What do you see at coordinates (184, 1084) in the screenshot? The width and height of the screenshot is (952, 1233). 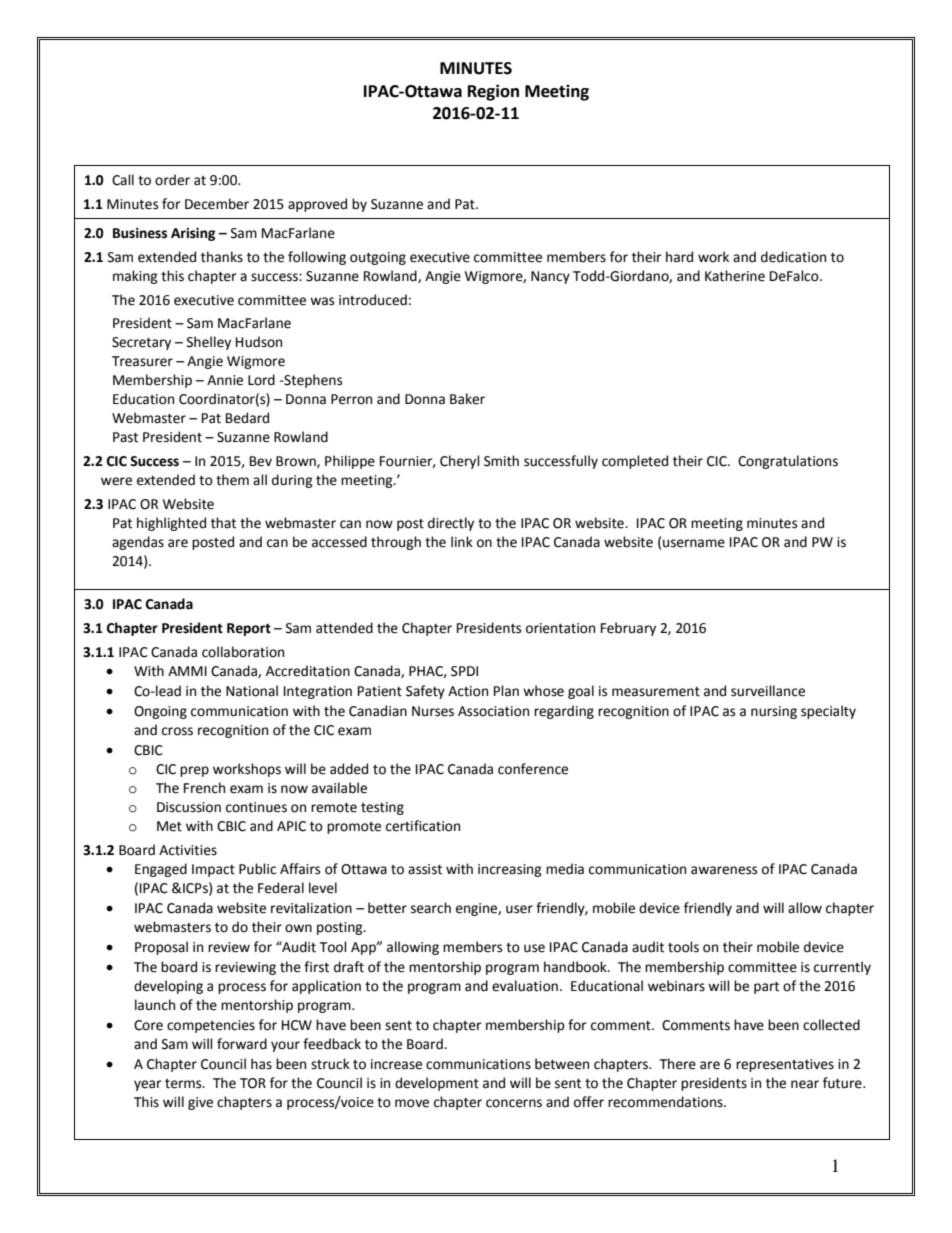 I see `terms` at bounding box center [184, 1084].
